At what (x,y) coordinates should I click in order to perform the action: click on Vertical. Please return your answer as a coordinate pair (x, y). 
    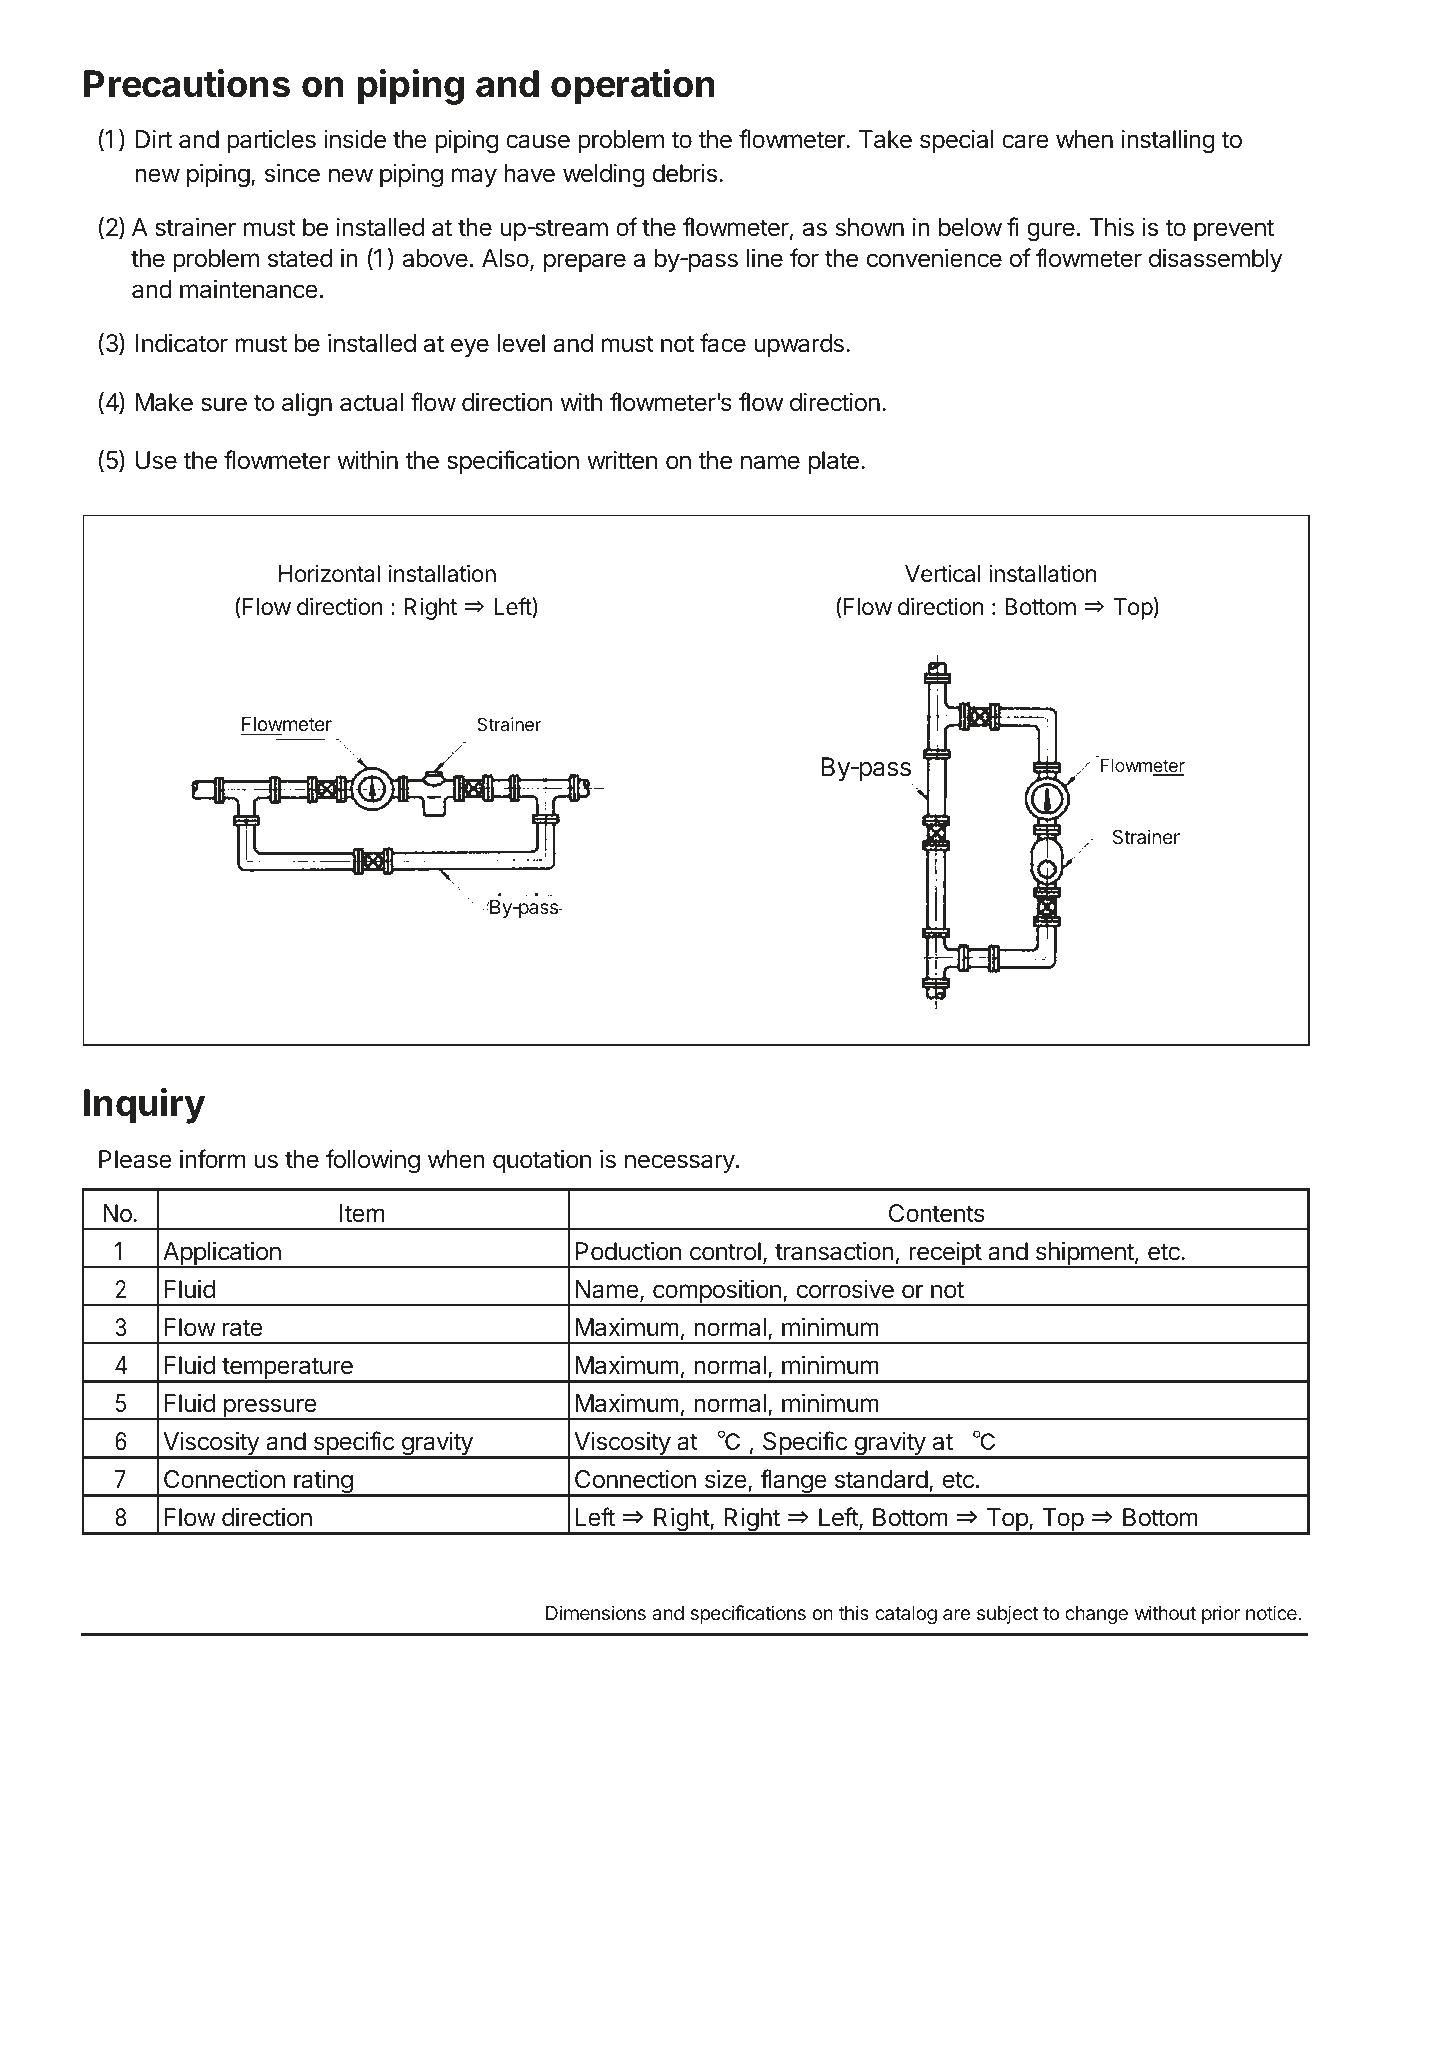
    Looking at the image, I should click on (942, 574).
